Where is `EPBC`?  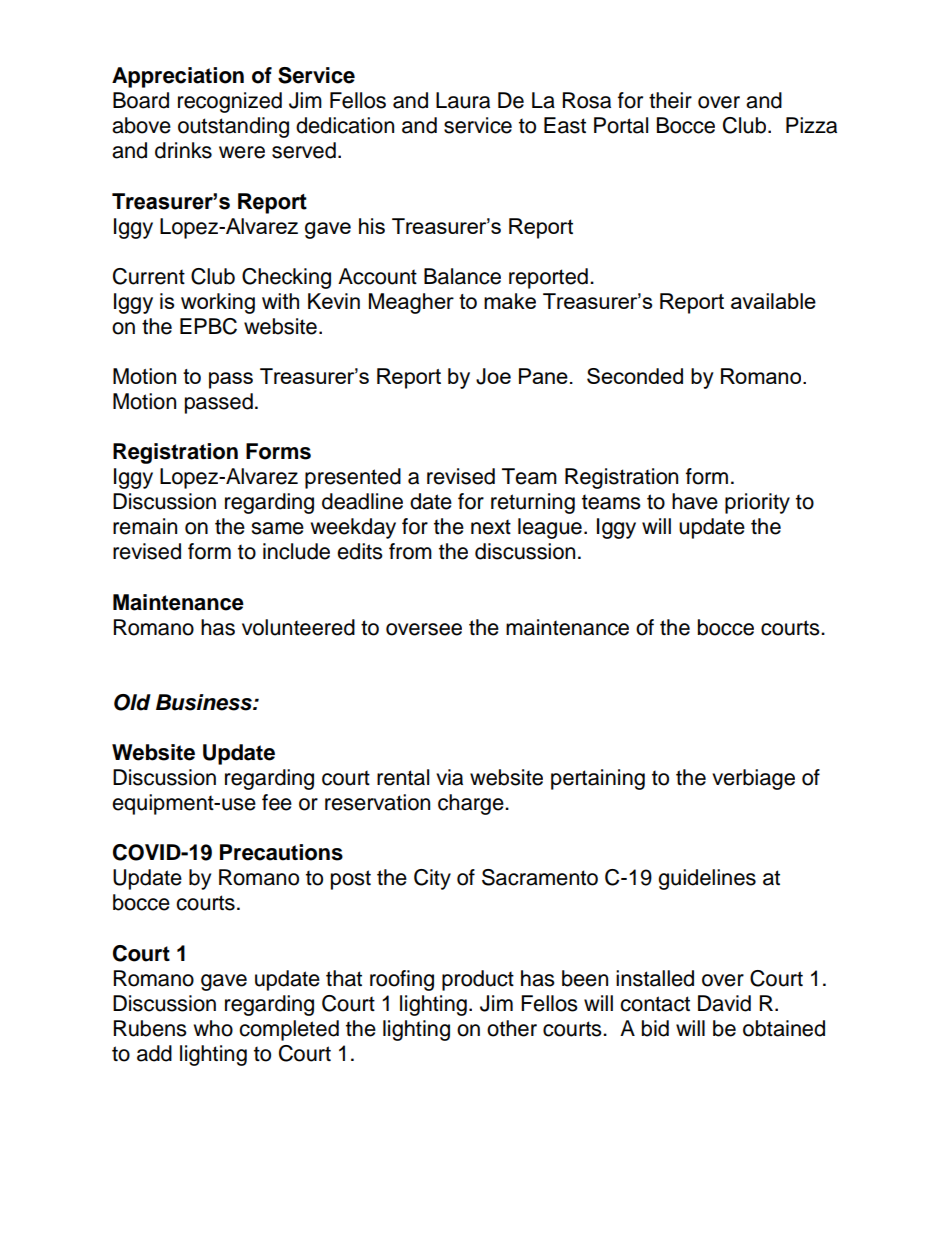 EPBC is located at coordinates (208, 326).
